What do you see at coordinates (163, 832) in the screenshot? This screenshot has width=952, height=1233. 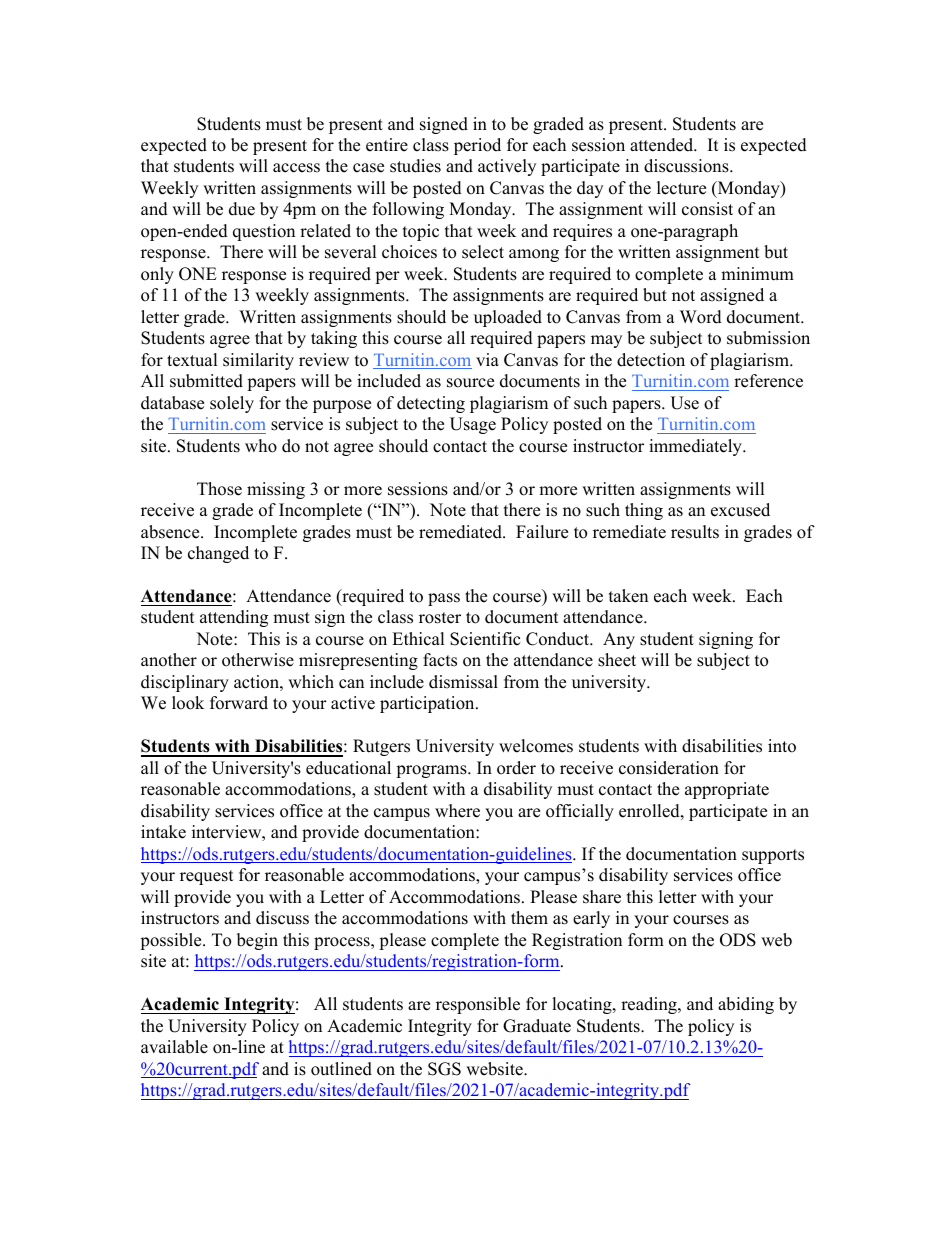 I see `intake` at bounding box center [163, 832].
